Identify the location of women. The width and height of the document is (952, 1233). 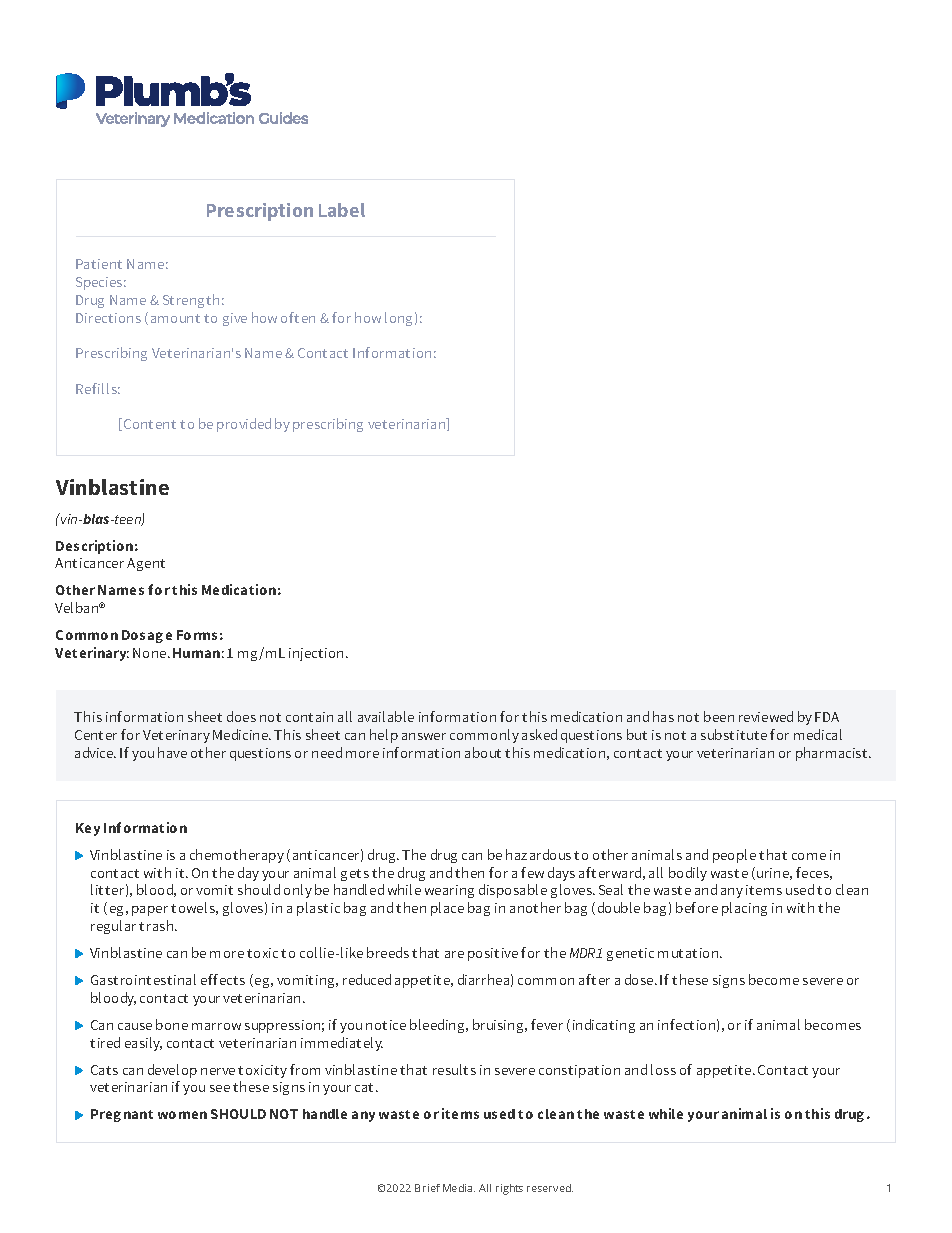
(182, 1115).
